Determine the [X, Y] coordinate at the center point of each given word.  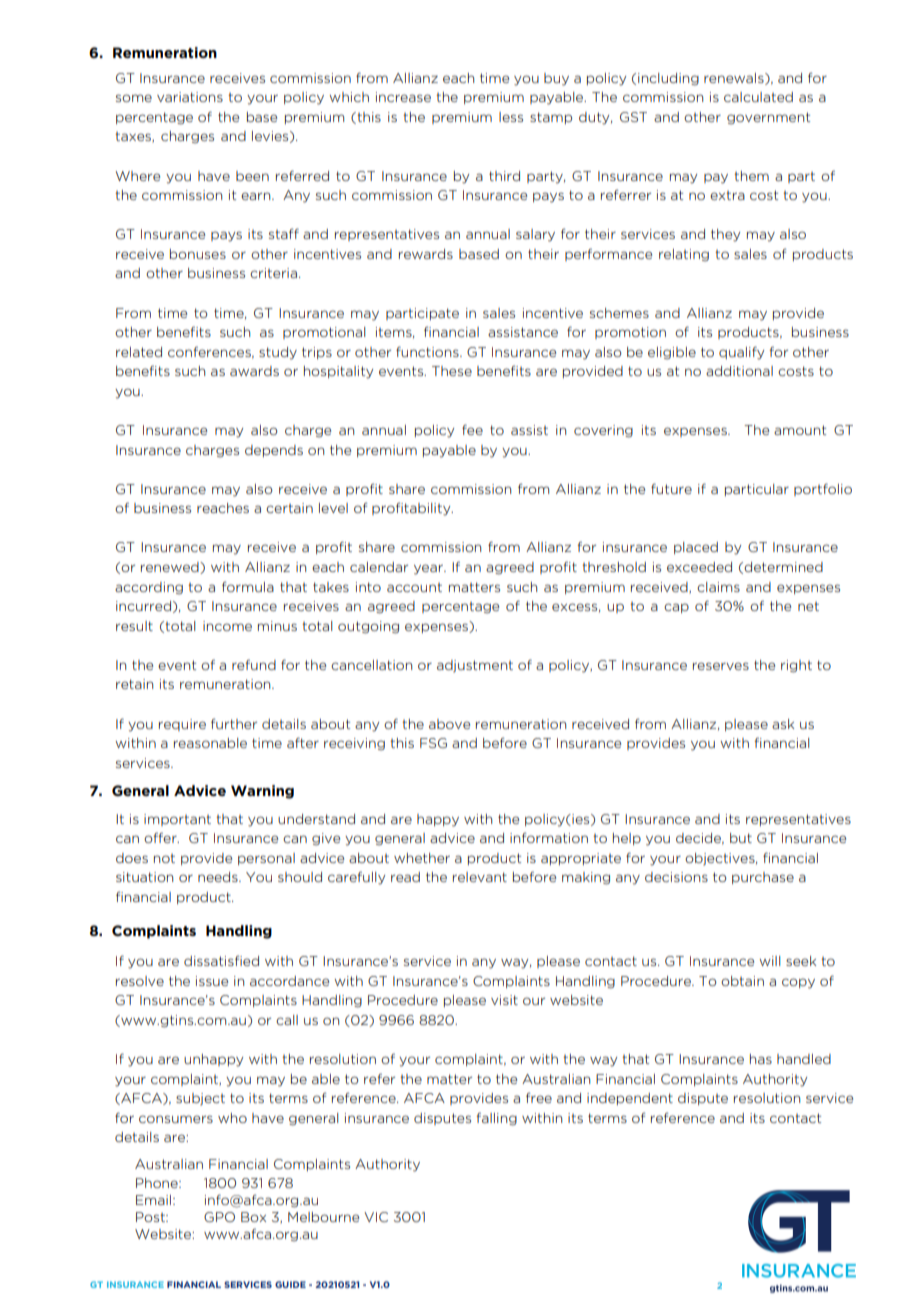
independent [630, 1099]
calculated [758, 97]
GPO [219, 1217]
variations [190, 97]
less [511, 117]
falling [497, 1119]
